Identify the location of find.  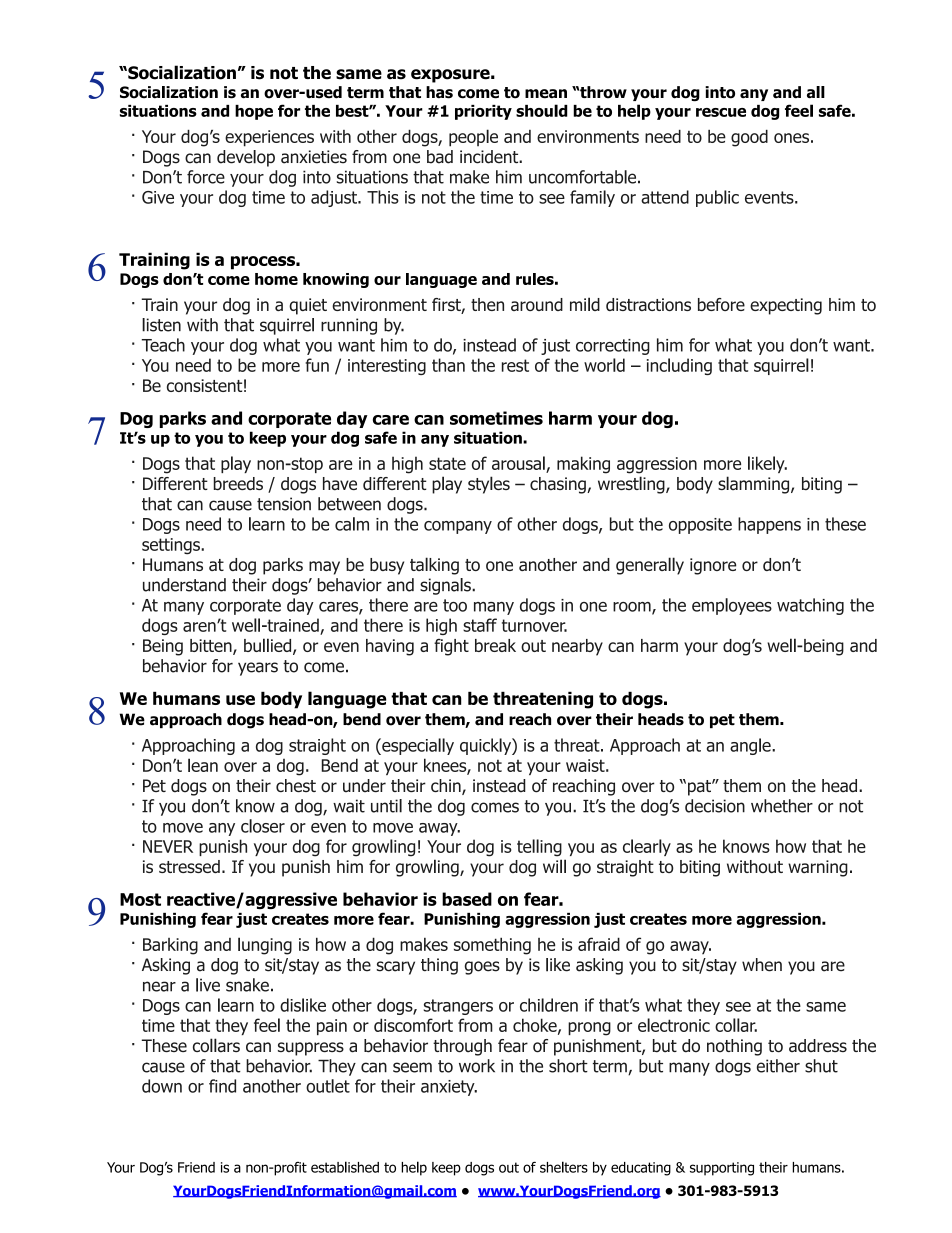
(222, 1086).
